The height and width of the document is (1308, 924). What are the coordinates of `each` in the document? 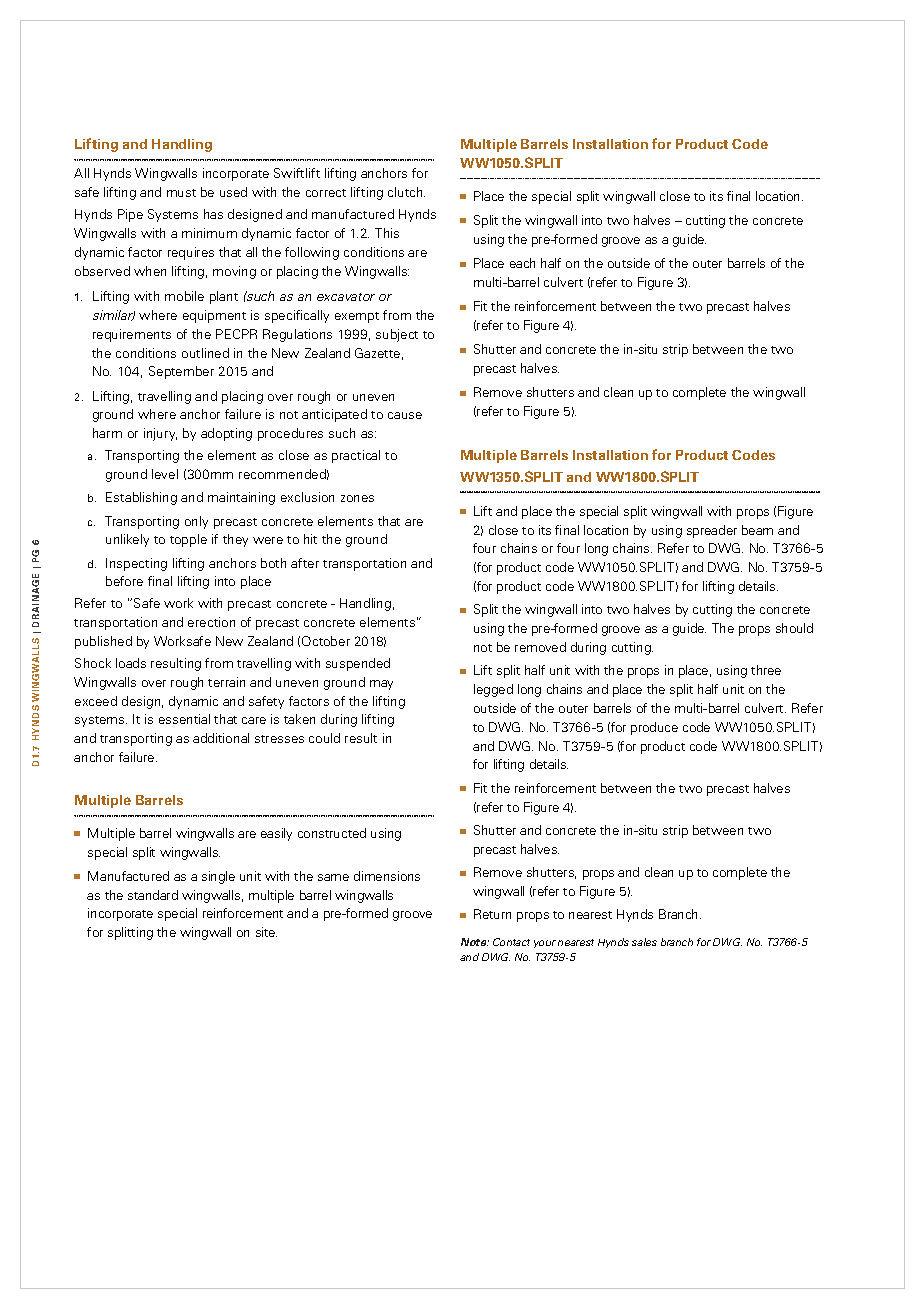 It's located at (522, 263).
